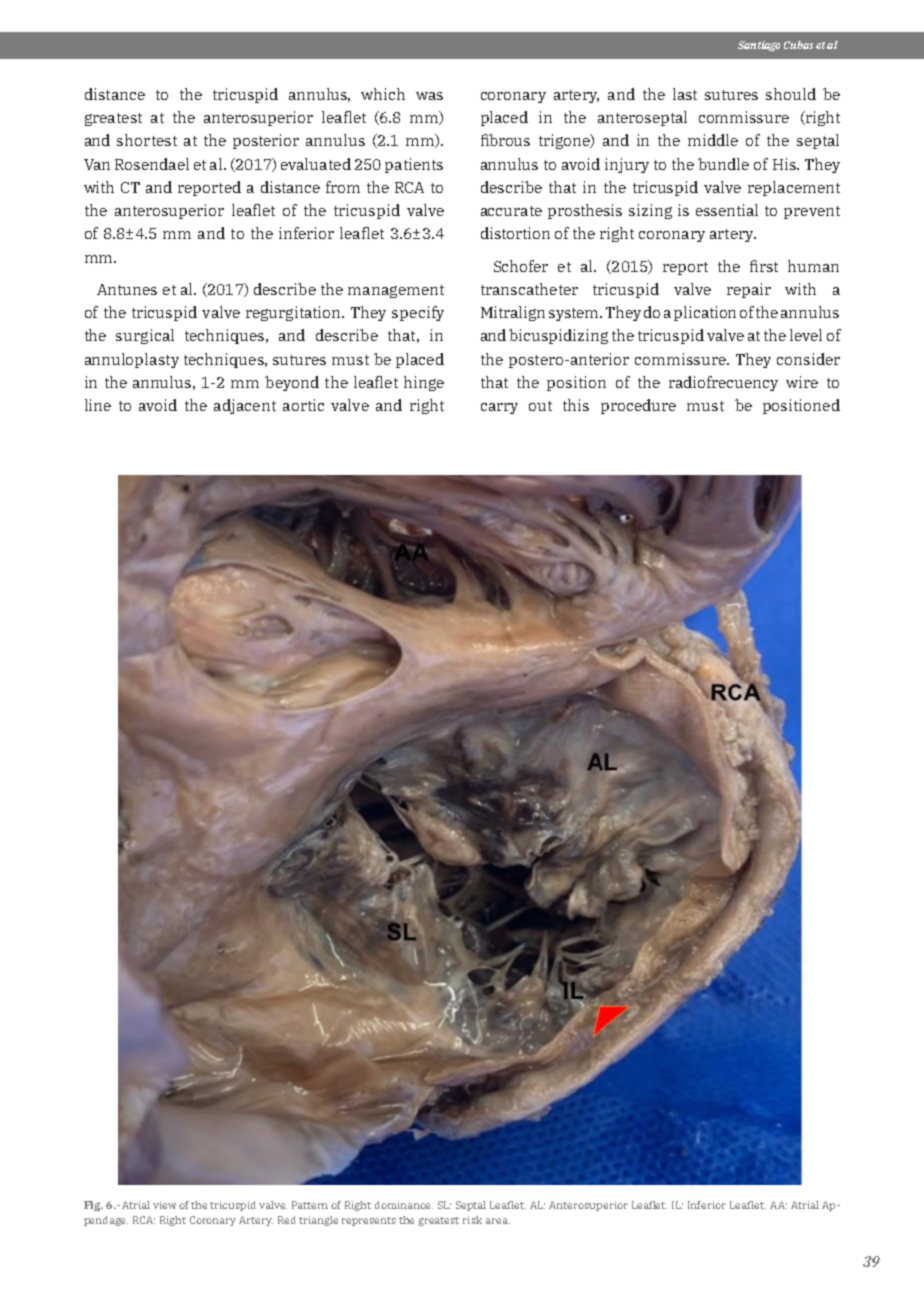 The image size is (924, 1308). I want to click on specify, so click(418, 313).
